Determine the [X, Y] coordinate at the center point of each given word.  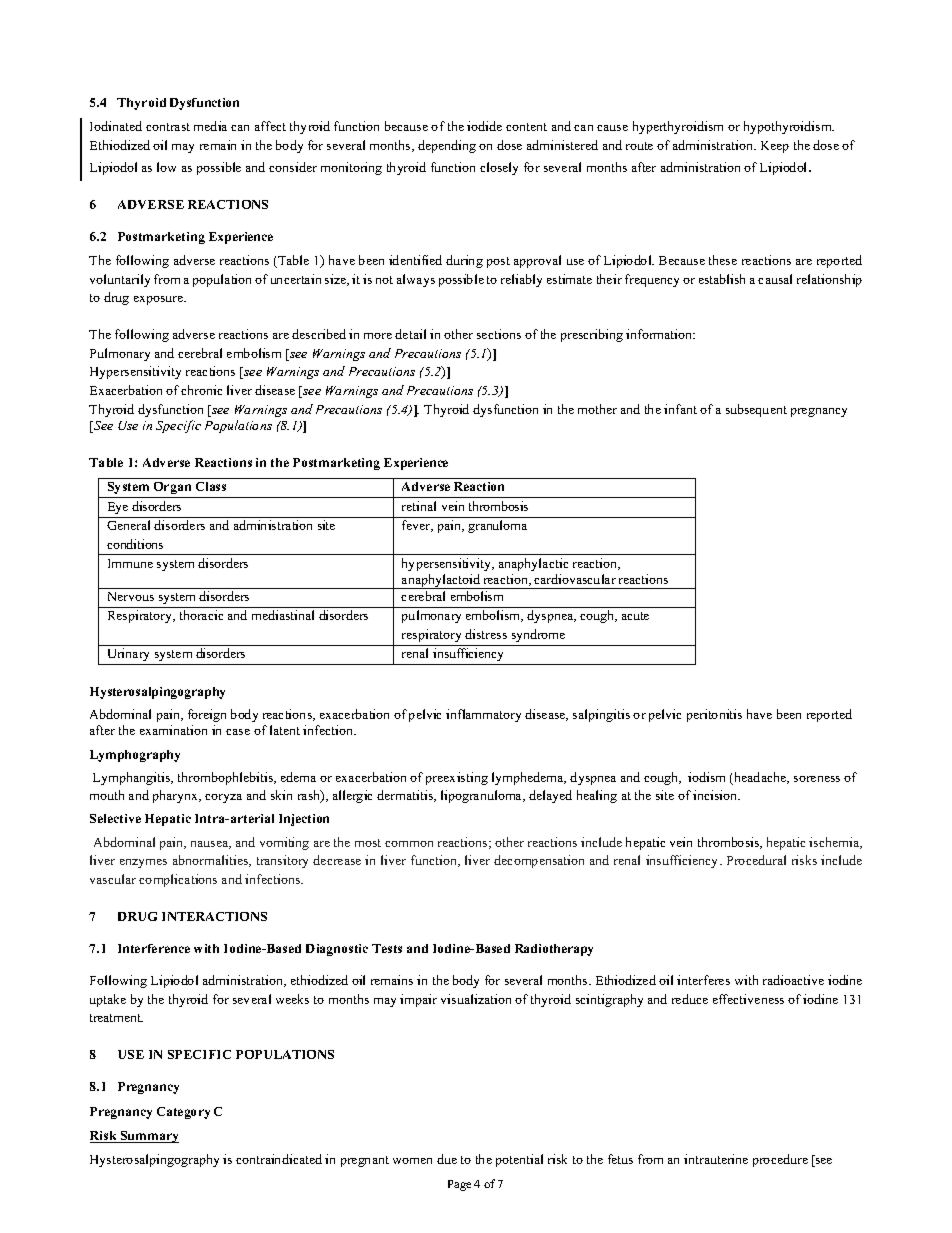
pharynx [177, 796]
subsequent [756, 410]
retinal [419, 506]
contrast [168, 127]
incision [716, 795]
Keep [775, 147]
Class [211, 486]
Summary [148, 1137]
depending [447, 146]
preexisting [457, 778]
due [447, 1159]
